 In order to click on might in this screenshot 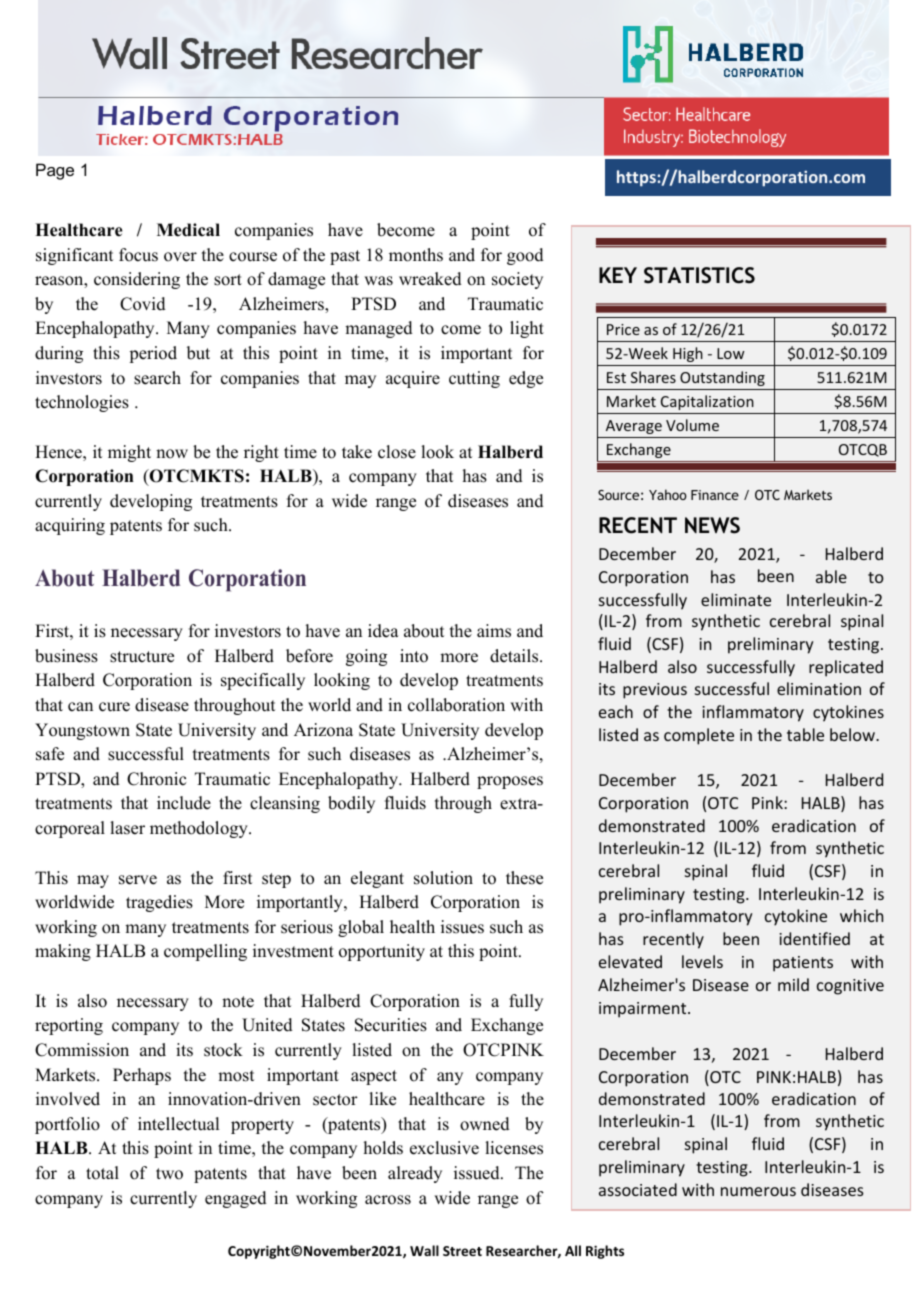, I will do `click(129, 453)`.
